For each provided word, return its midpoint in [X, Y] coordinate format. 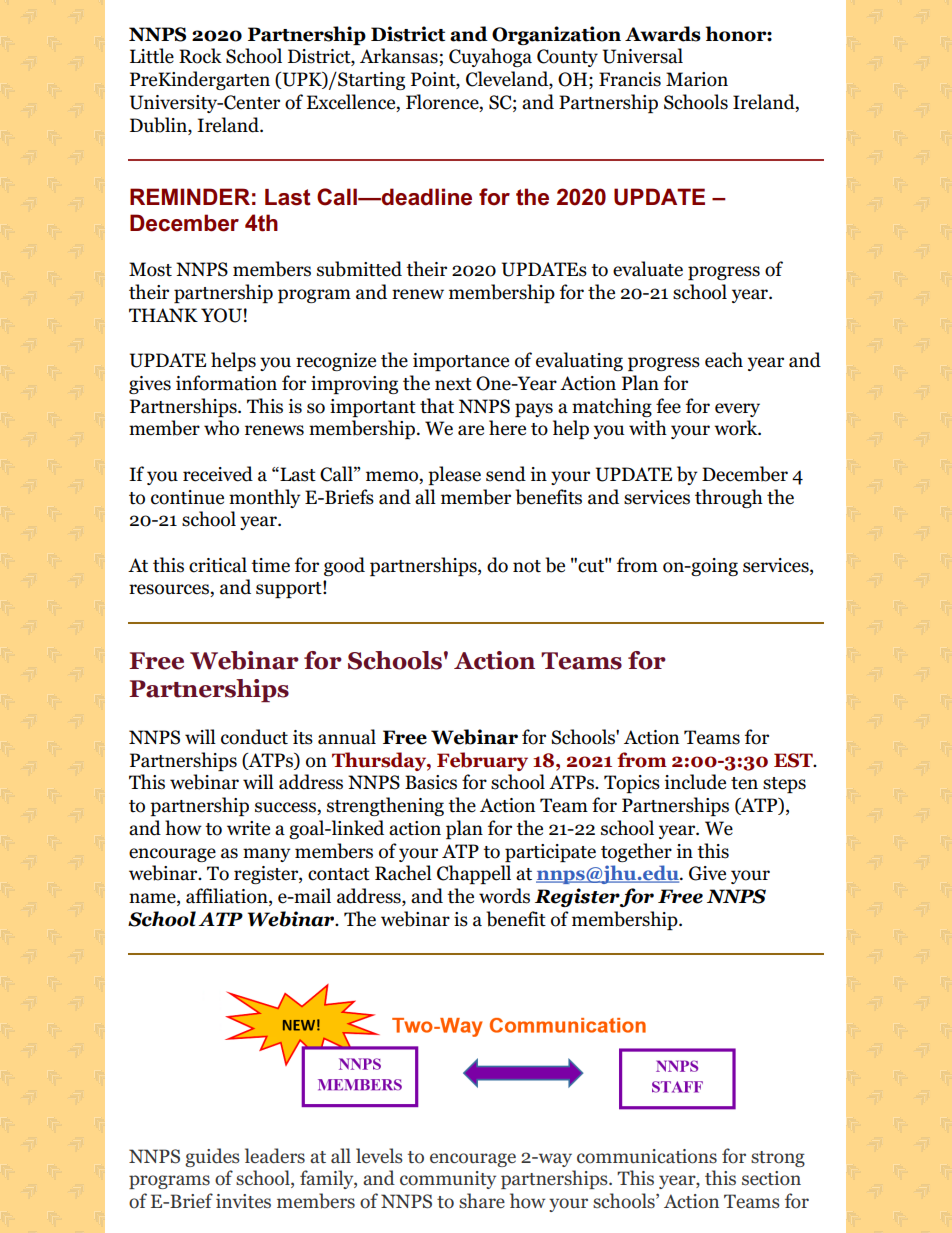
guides [212, 1157]
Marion [697, 79]
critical [218, 565]
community [448, 1180]
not [527, 566]
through [729, 498]
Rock [200, 56]
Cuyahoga [490, 57]
